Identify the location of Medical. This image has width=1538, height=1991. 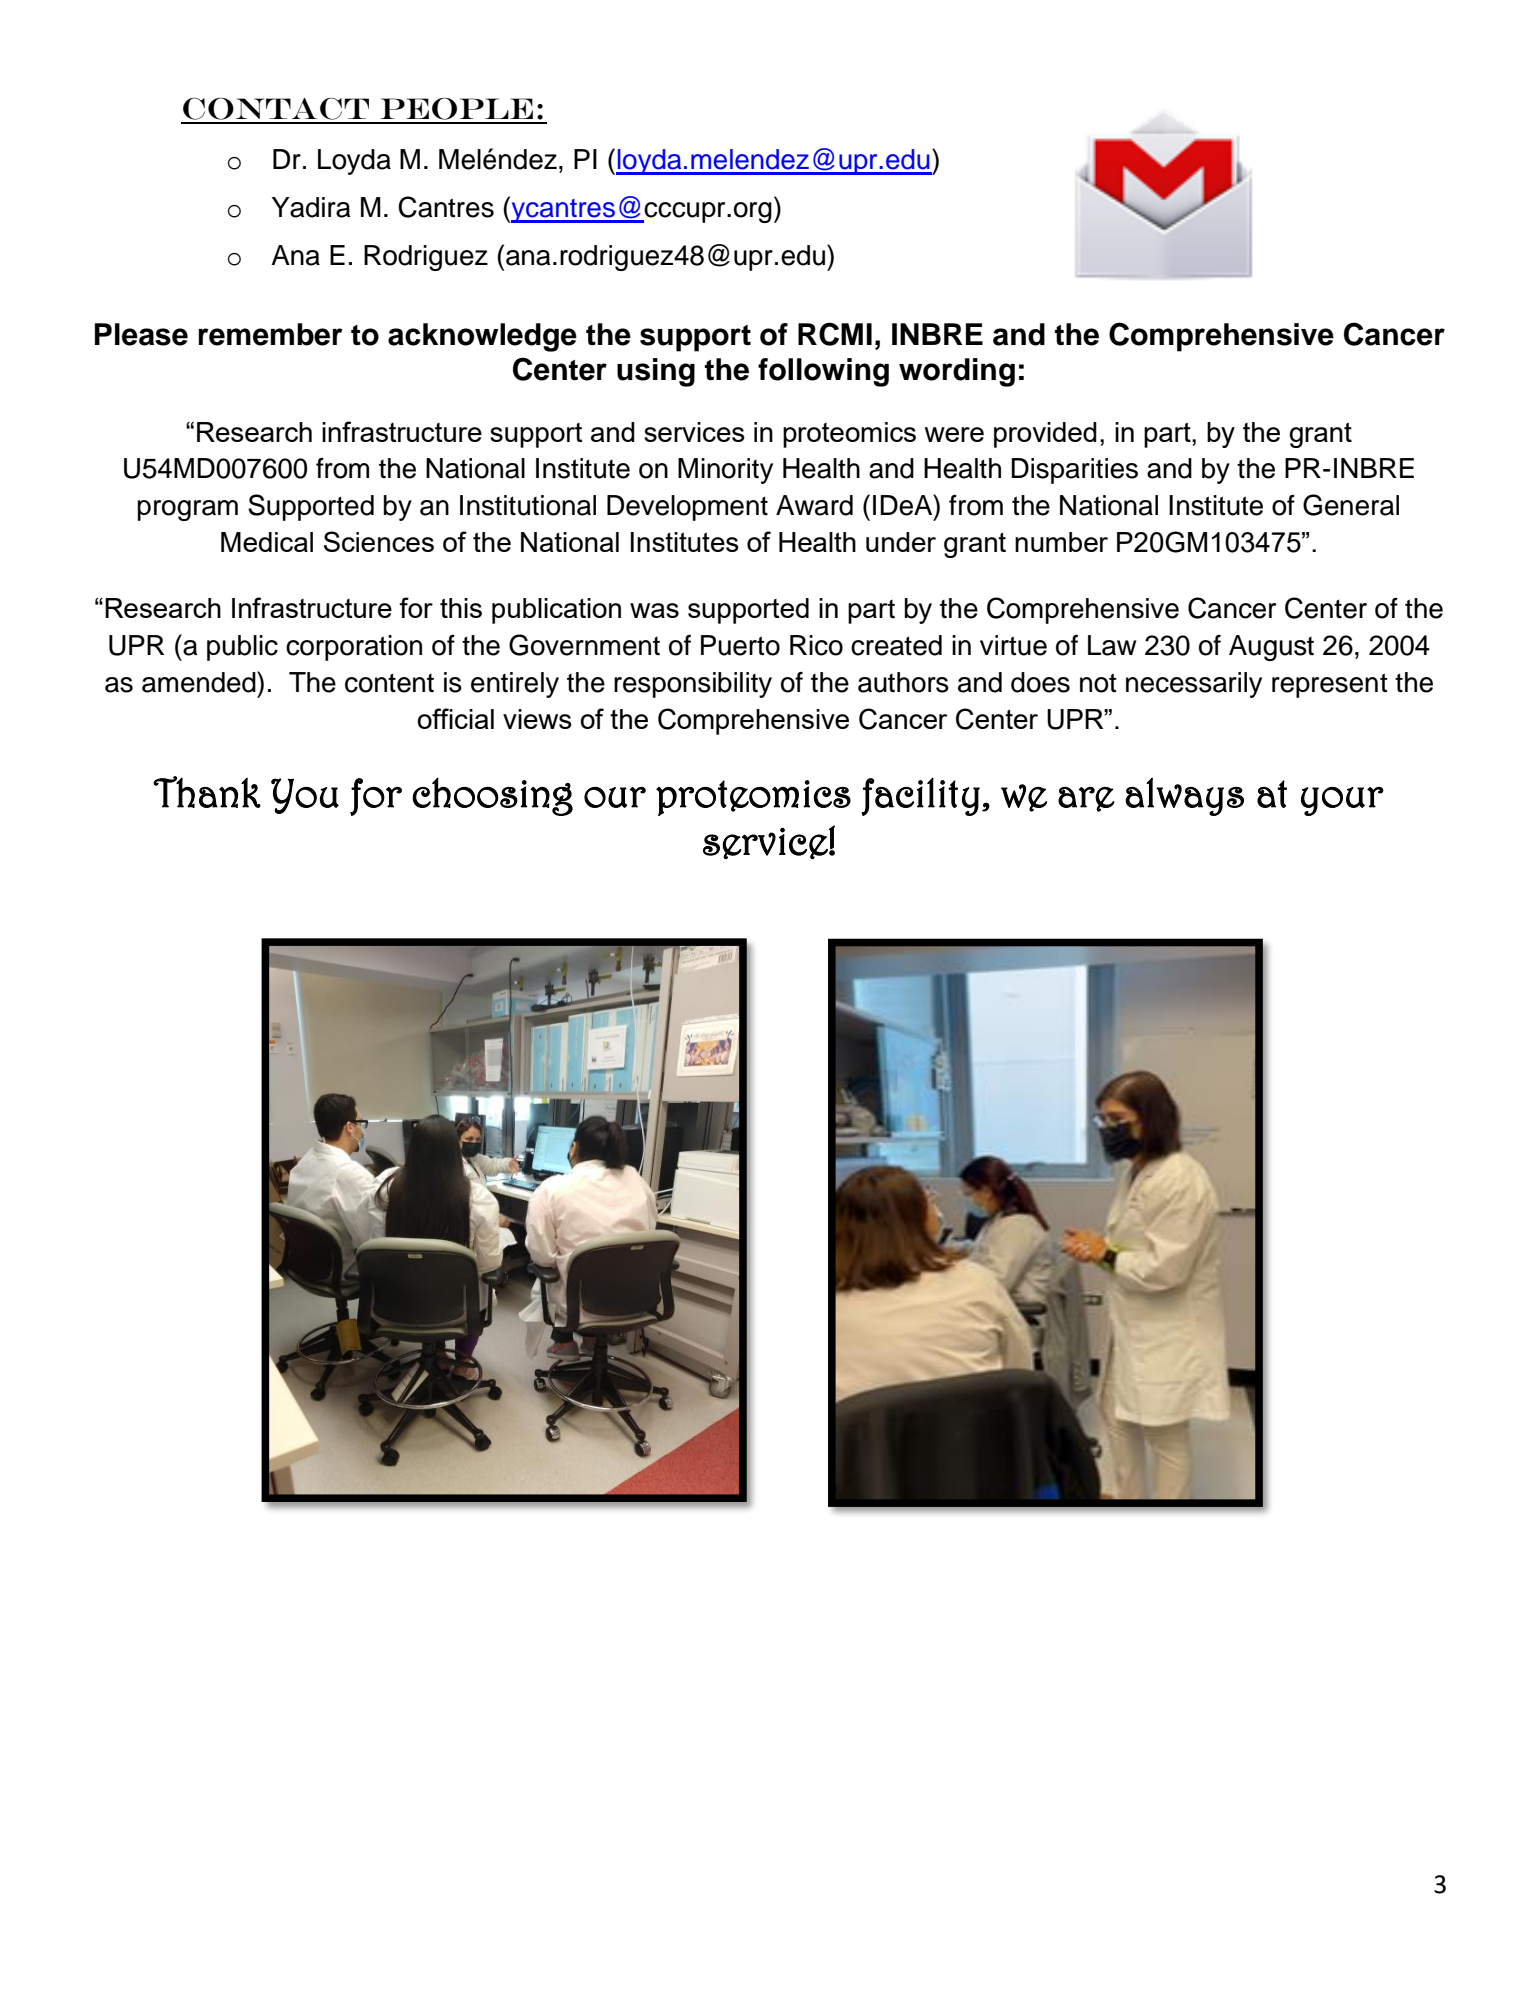
(267, 542).
